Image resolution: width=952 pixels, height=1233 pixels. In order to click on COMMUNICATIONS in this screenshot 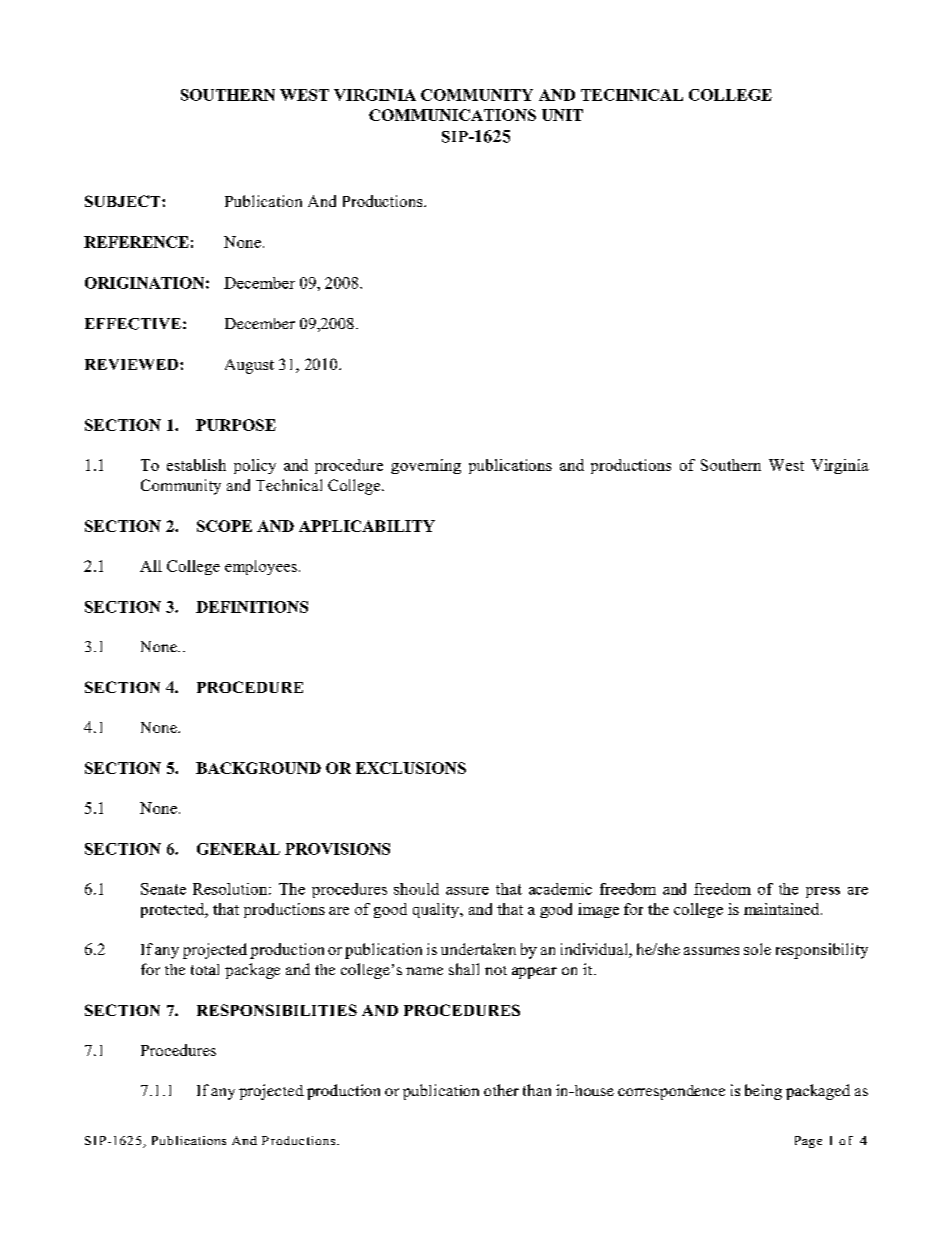, I will do `click(452, 115)`.
